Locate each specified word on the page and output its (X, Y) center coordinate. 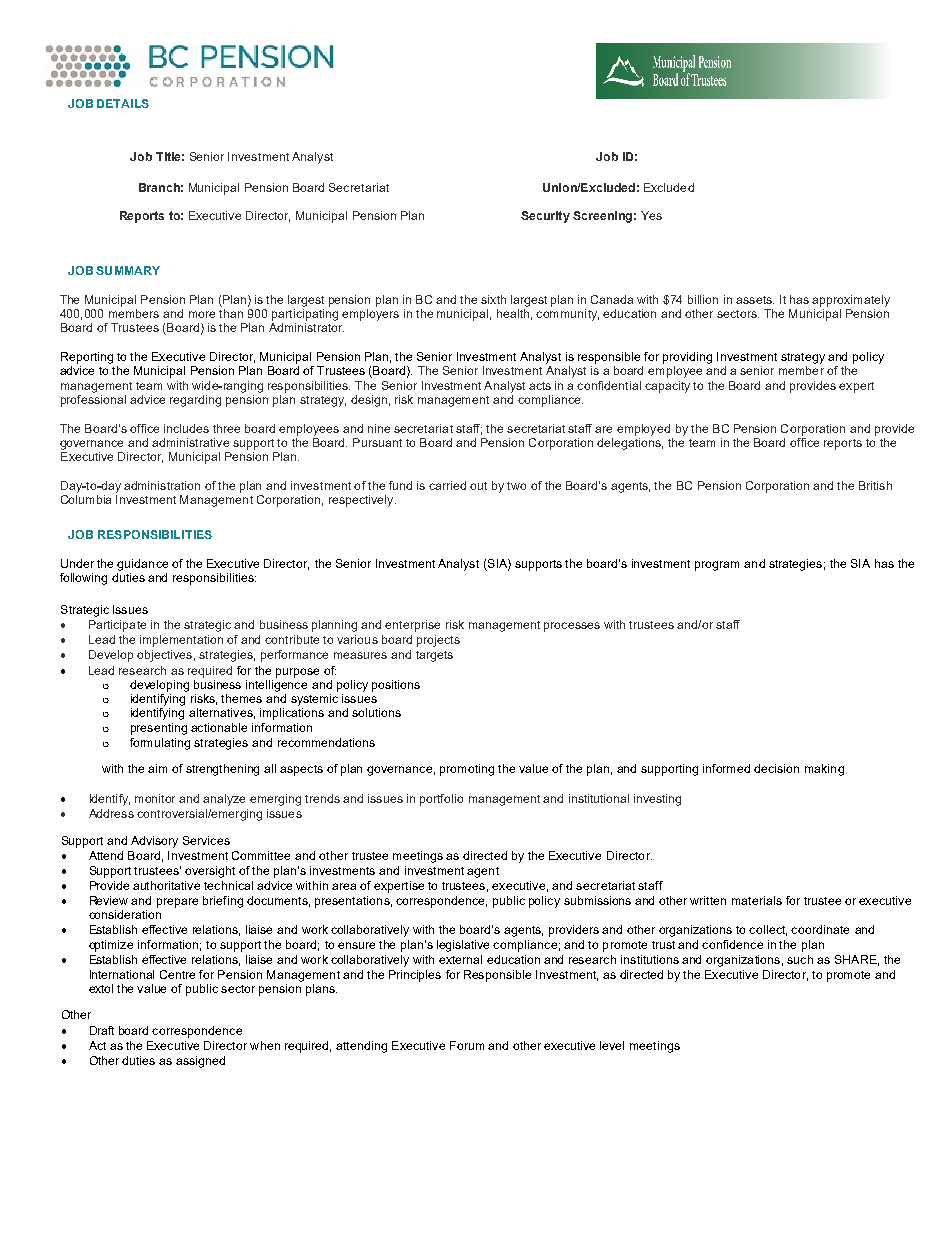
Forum (467, 1045)
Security (545, 217)
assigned (200, 1062)
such (800, 959)
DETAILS (123, 103)
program (717, 566)
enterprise (412, 626)
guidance (142, 565)
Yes (651, 215)
